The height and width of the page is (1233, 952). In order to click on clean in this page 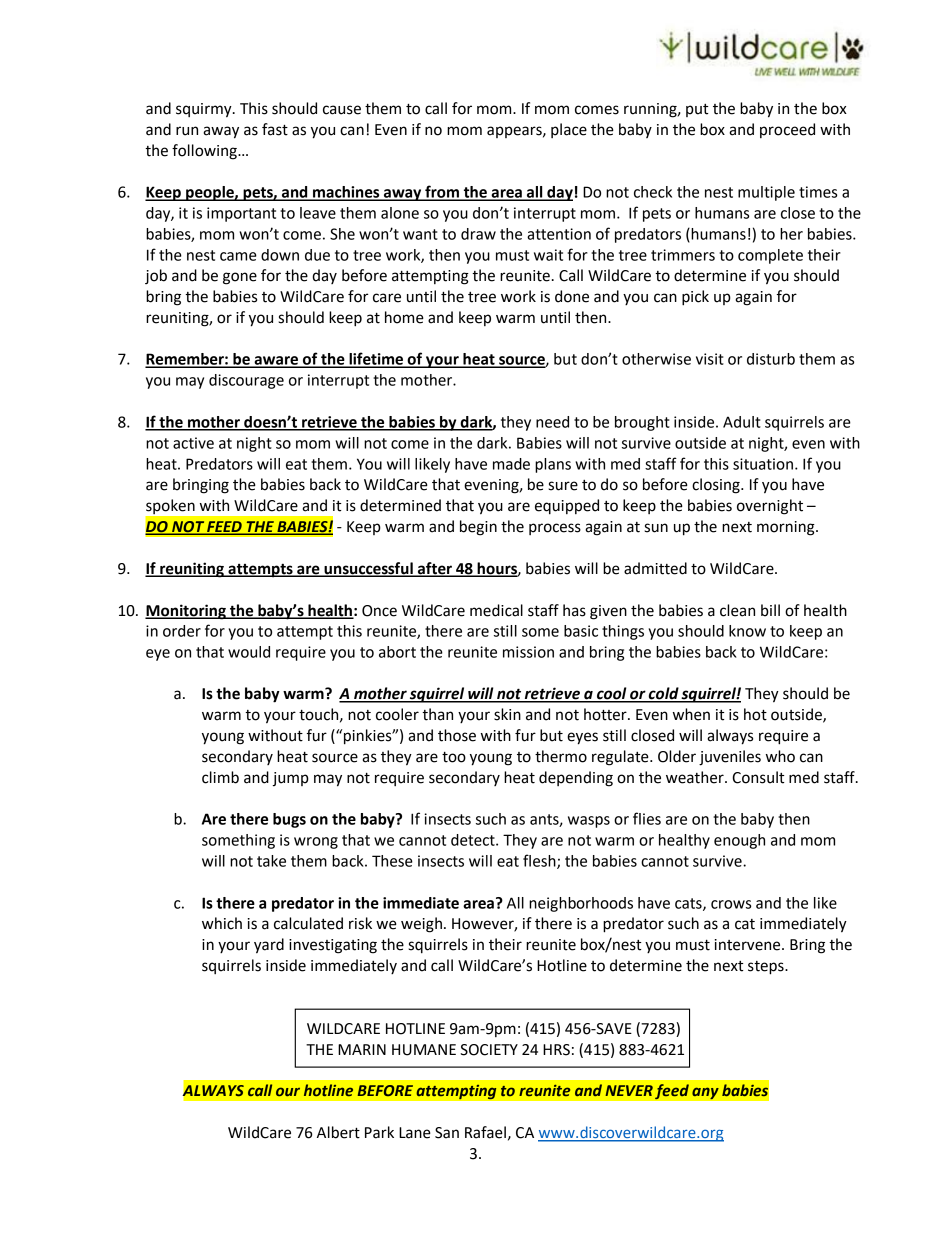, I will do `click(737, 610)`.
